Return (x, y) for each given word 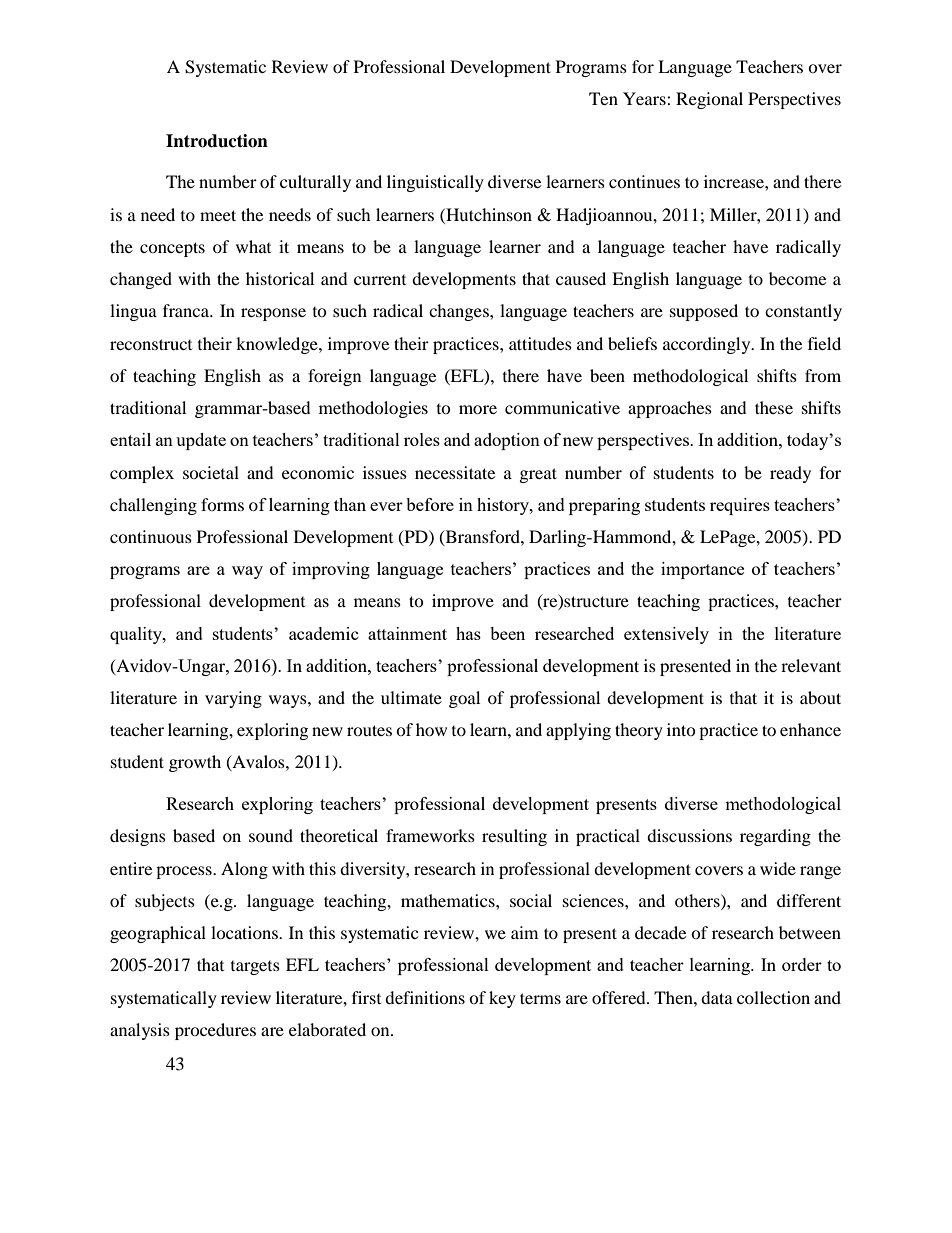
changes (460, 312)
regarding (775, 837)
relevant (811, 665)
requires (740, 506)
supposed (704, 312)
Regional (709, 100)
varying (233, 699)
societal (211, 472)
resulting (514, 837)
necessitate (455, 472)
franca (187, 310)
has (468, 633)
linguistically (435, 183)
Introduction (217, 141)
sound (271, 835)
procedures (215, 1031)
